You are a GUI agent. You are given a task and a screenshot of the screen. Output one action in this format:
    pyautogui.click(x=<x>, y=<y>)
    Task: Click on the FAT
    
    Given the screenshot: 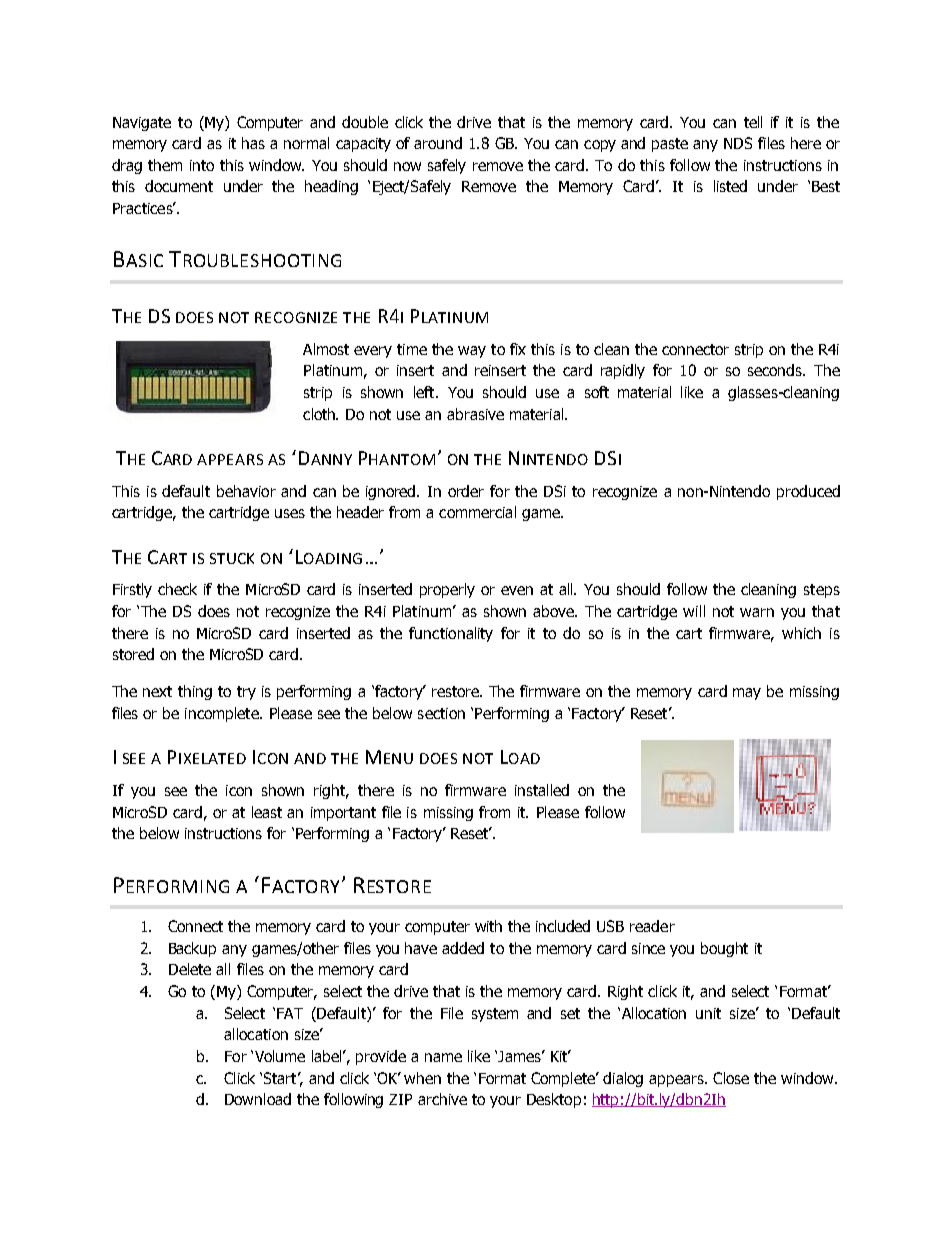 What is the action you would take?
    pyautogui.click(x=290, y=1013)
